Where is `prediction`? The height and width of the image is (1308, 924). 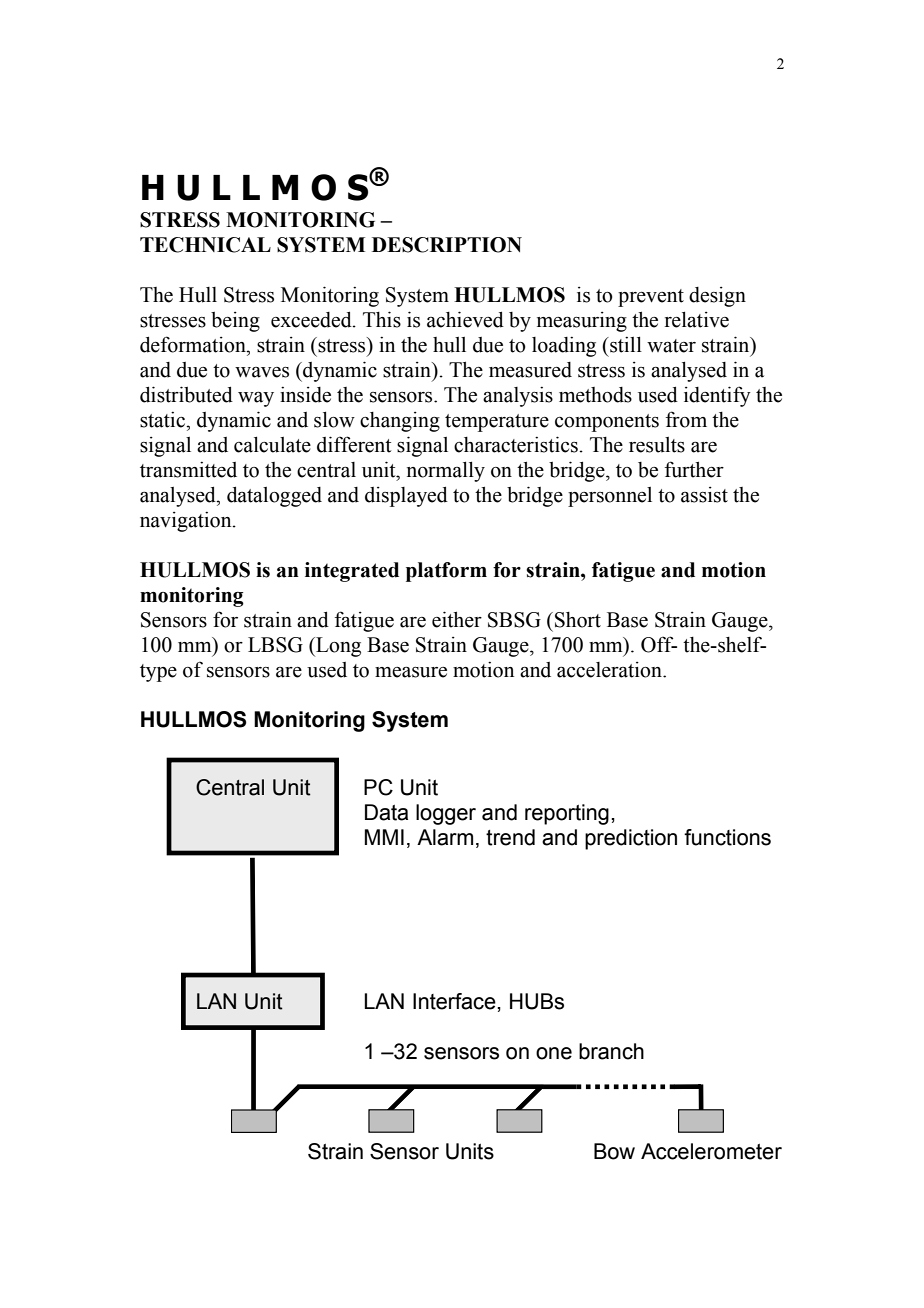 prediction is located at coordinates (631, 839).
